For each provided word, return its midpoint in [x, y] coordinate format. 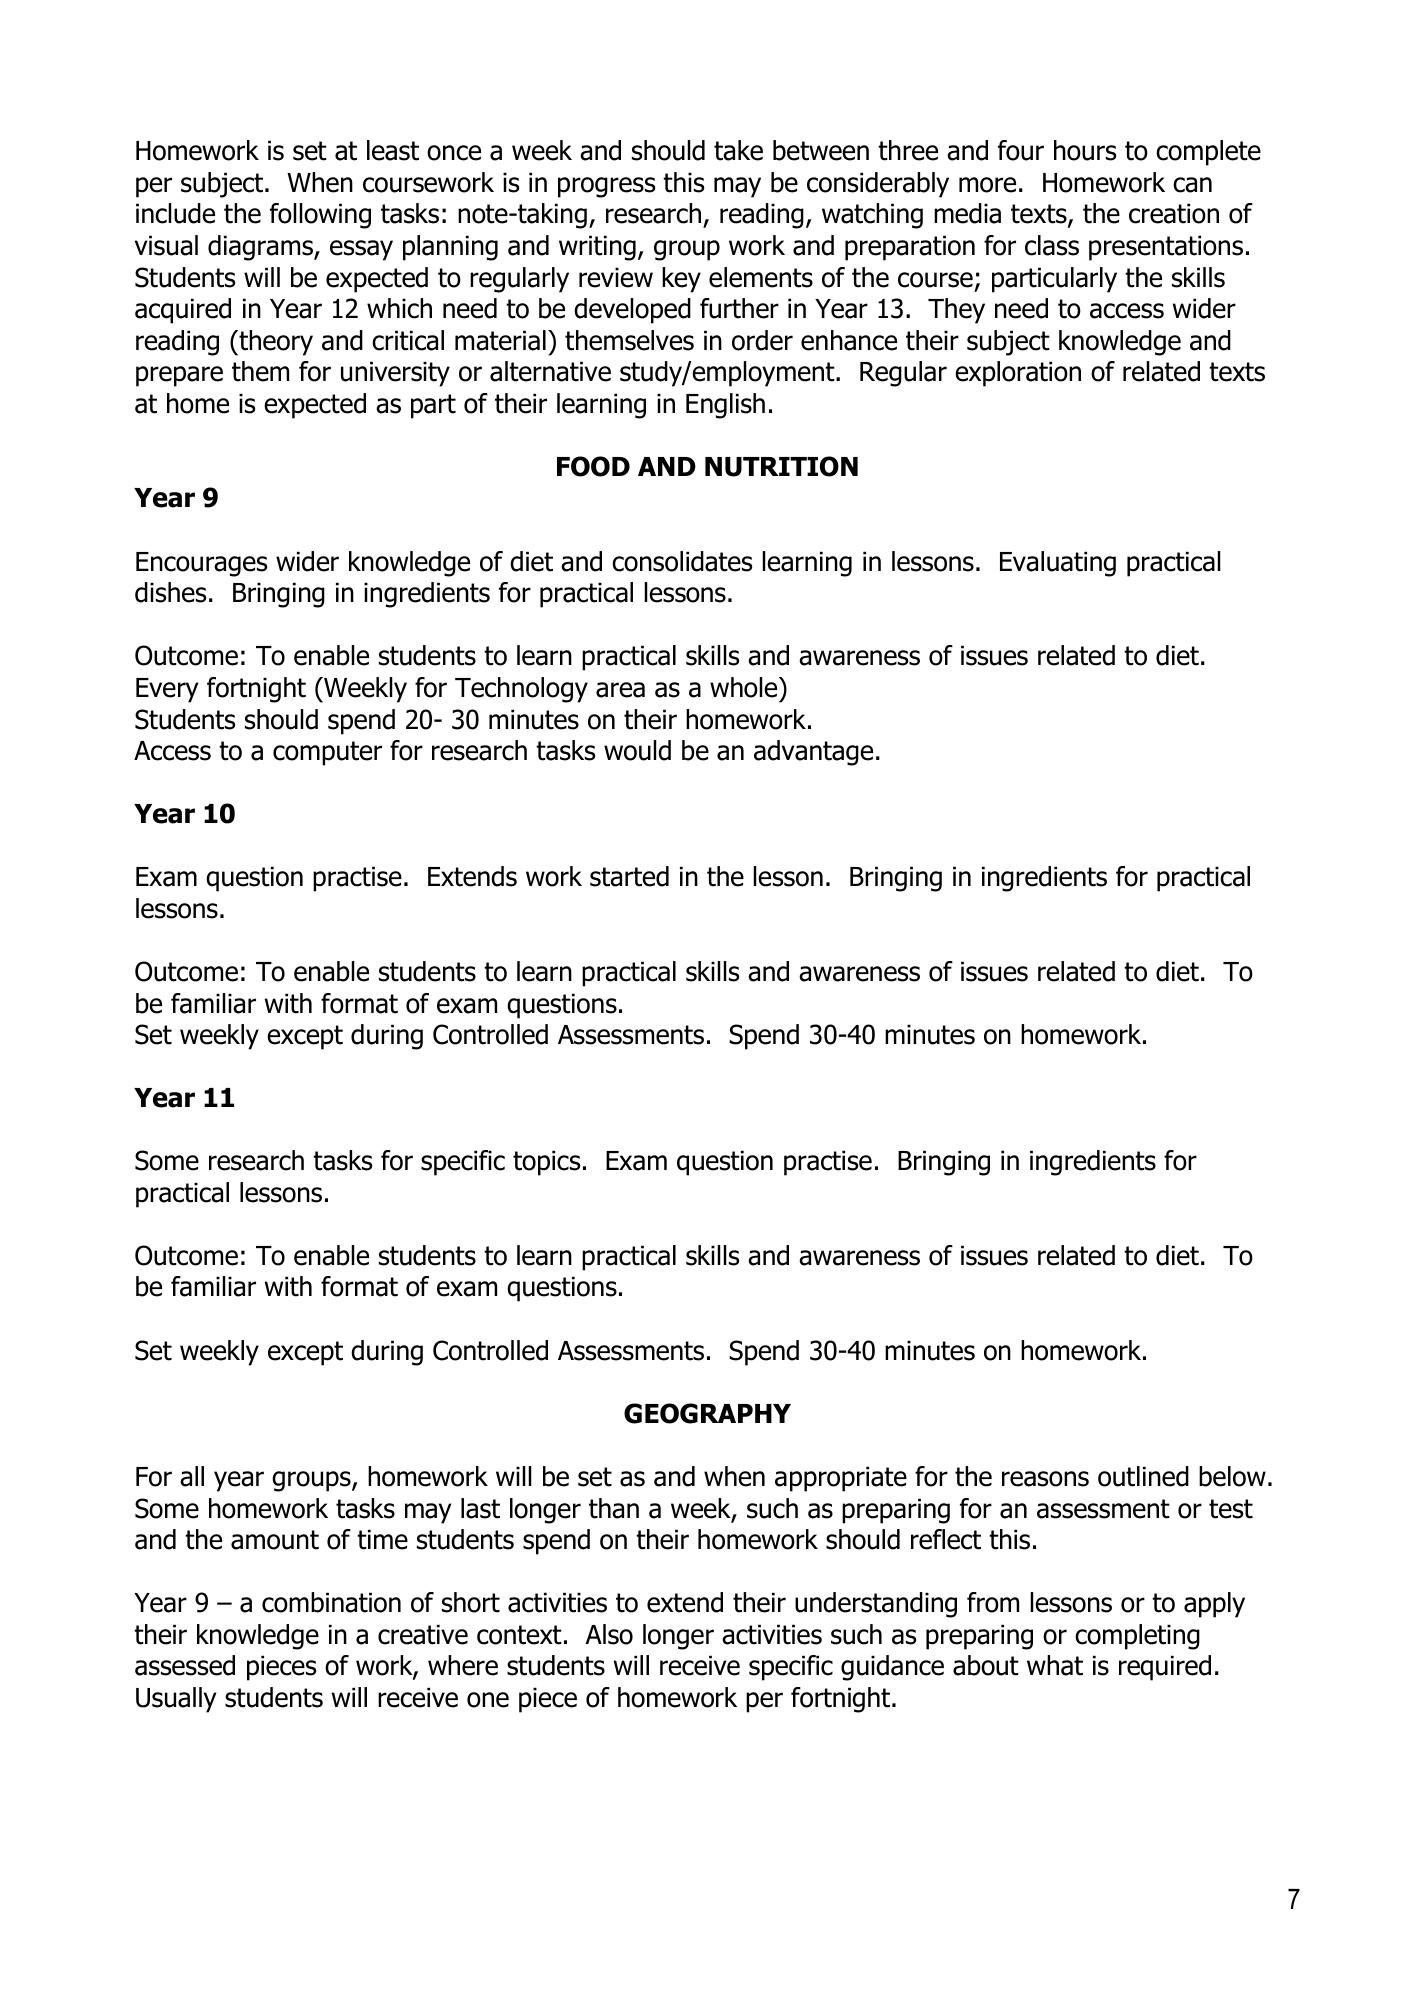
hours [1085, 150]
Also [609, 1634]
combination [331, 1602]
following [320, 216]
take [738, 150]
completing [1137, 1637]
